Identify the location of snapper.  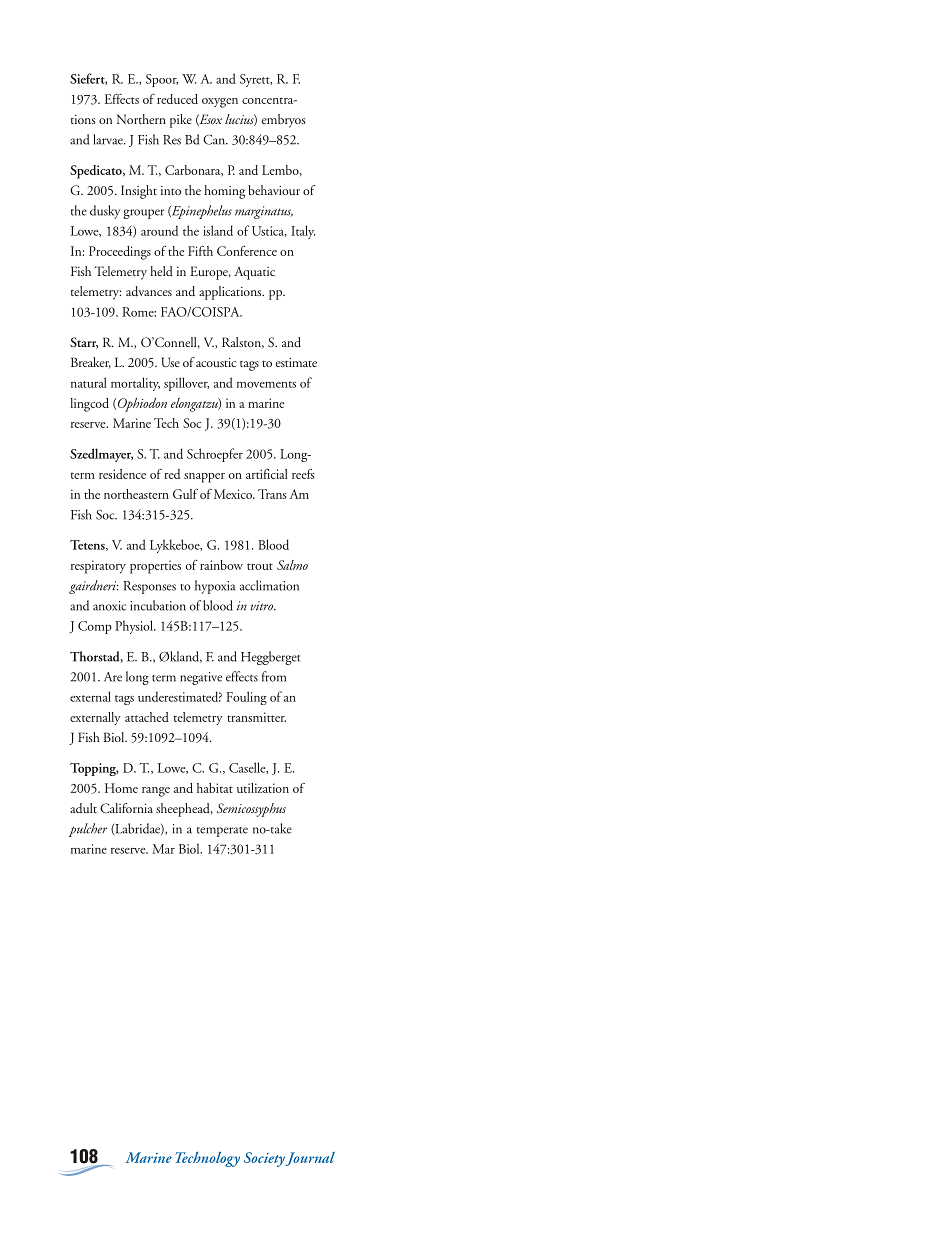
(204, 478).
